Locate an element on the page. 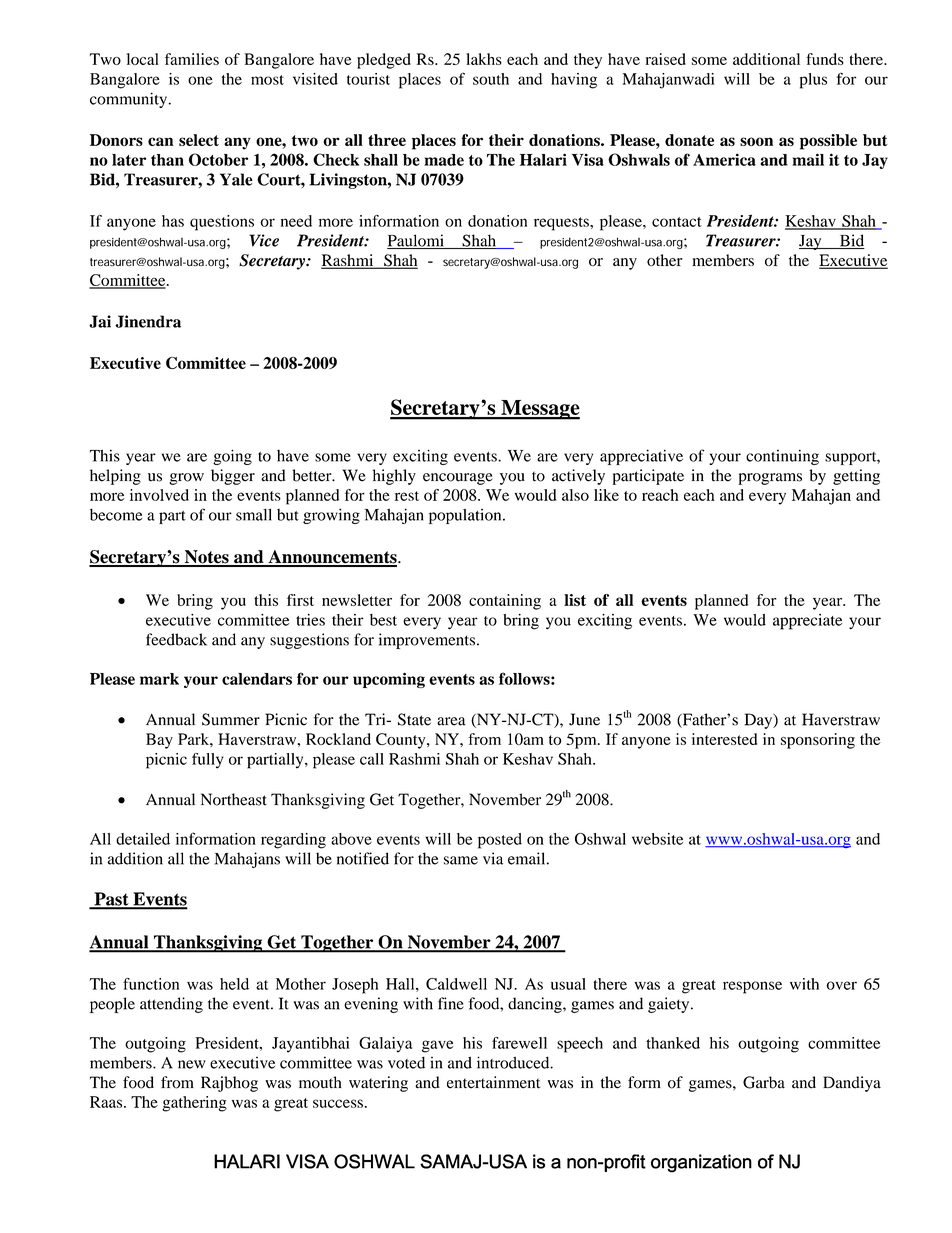  website is located at coordinates (657, 839).
